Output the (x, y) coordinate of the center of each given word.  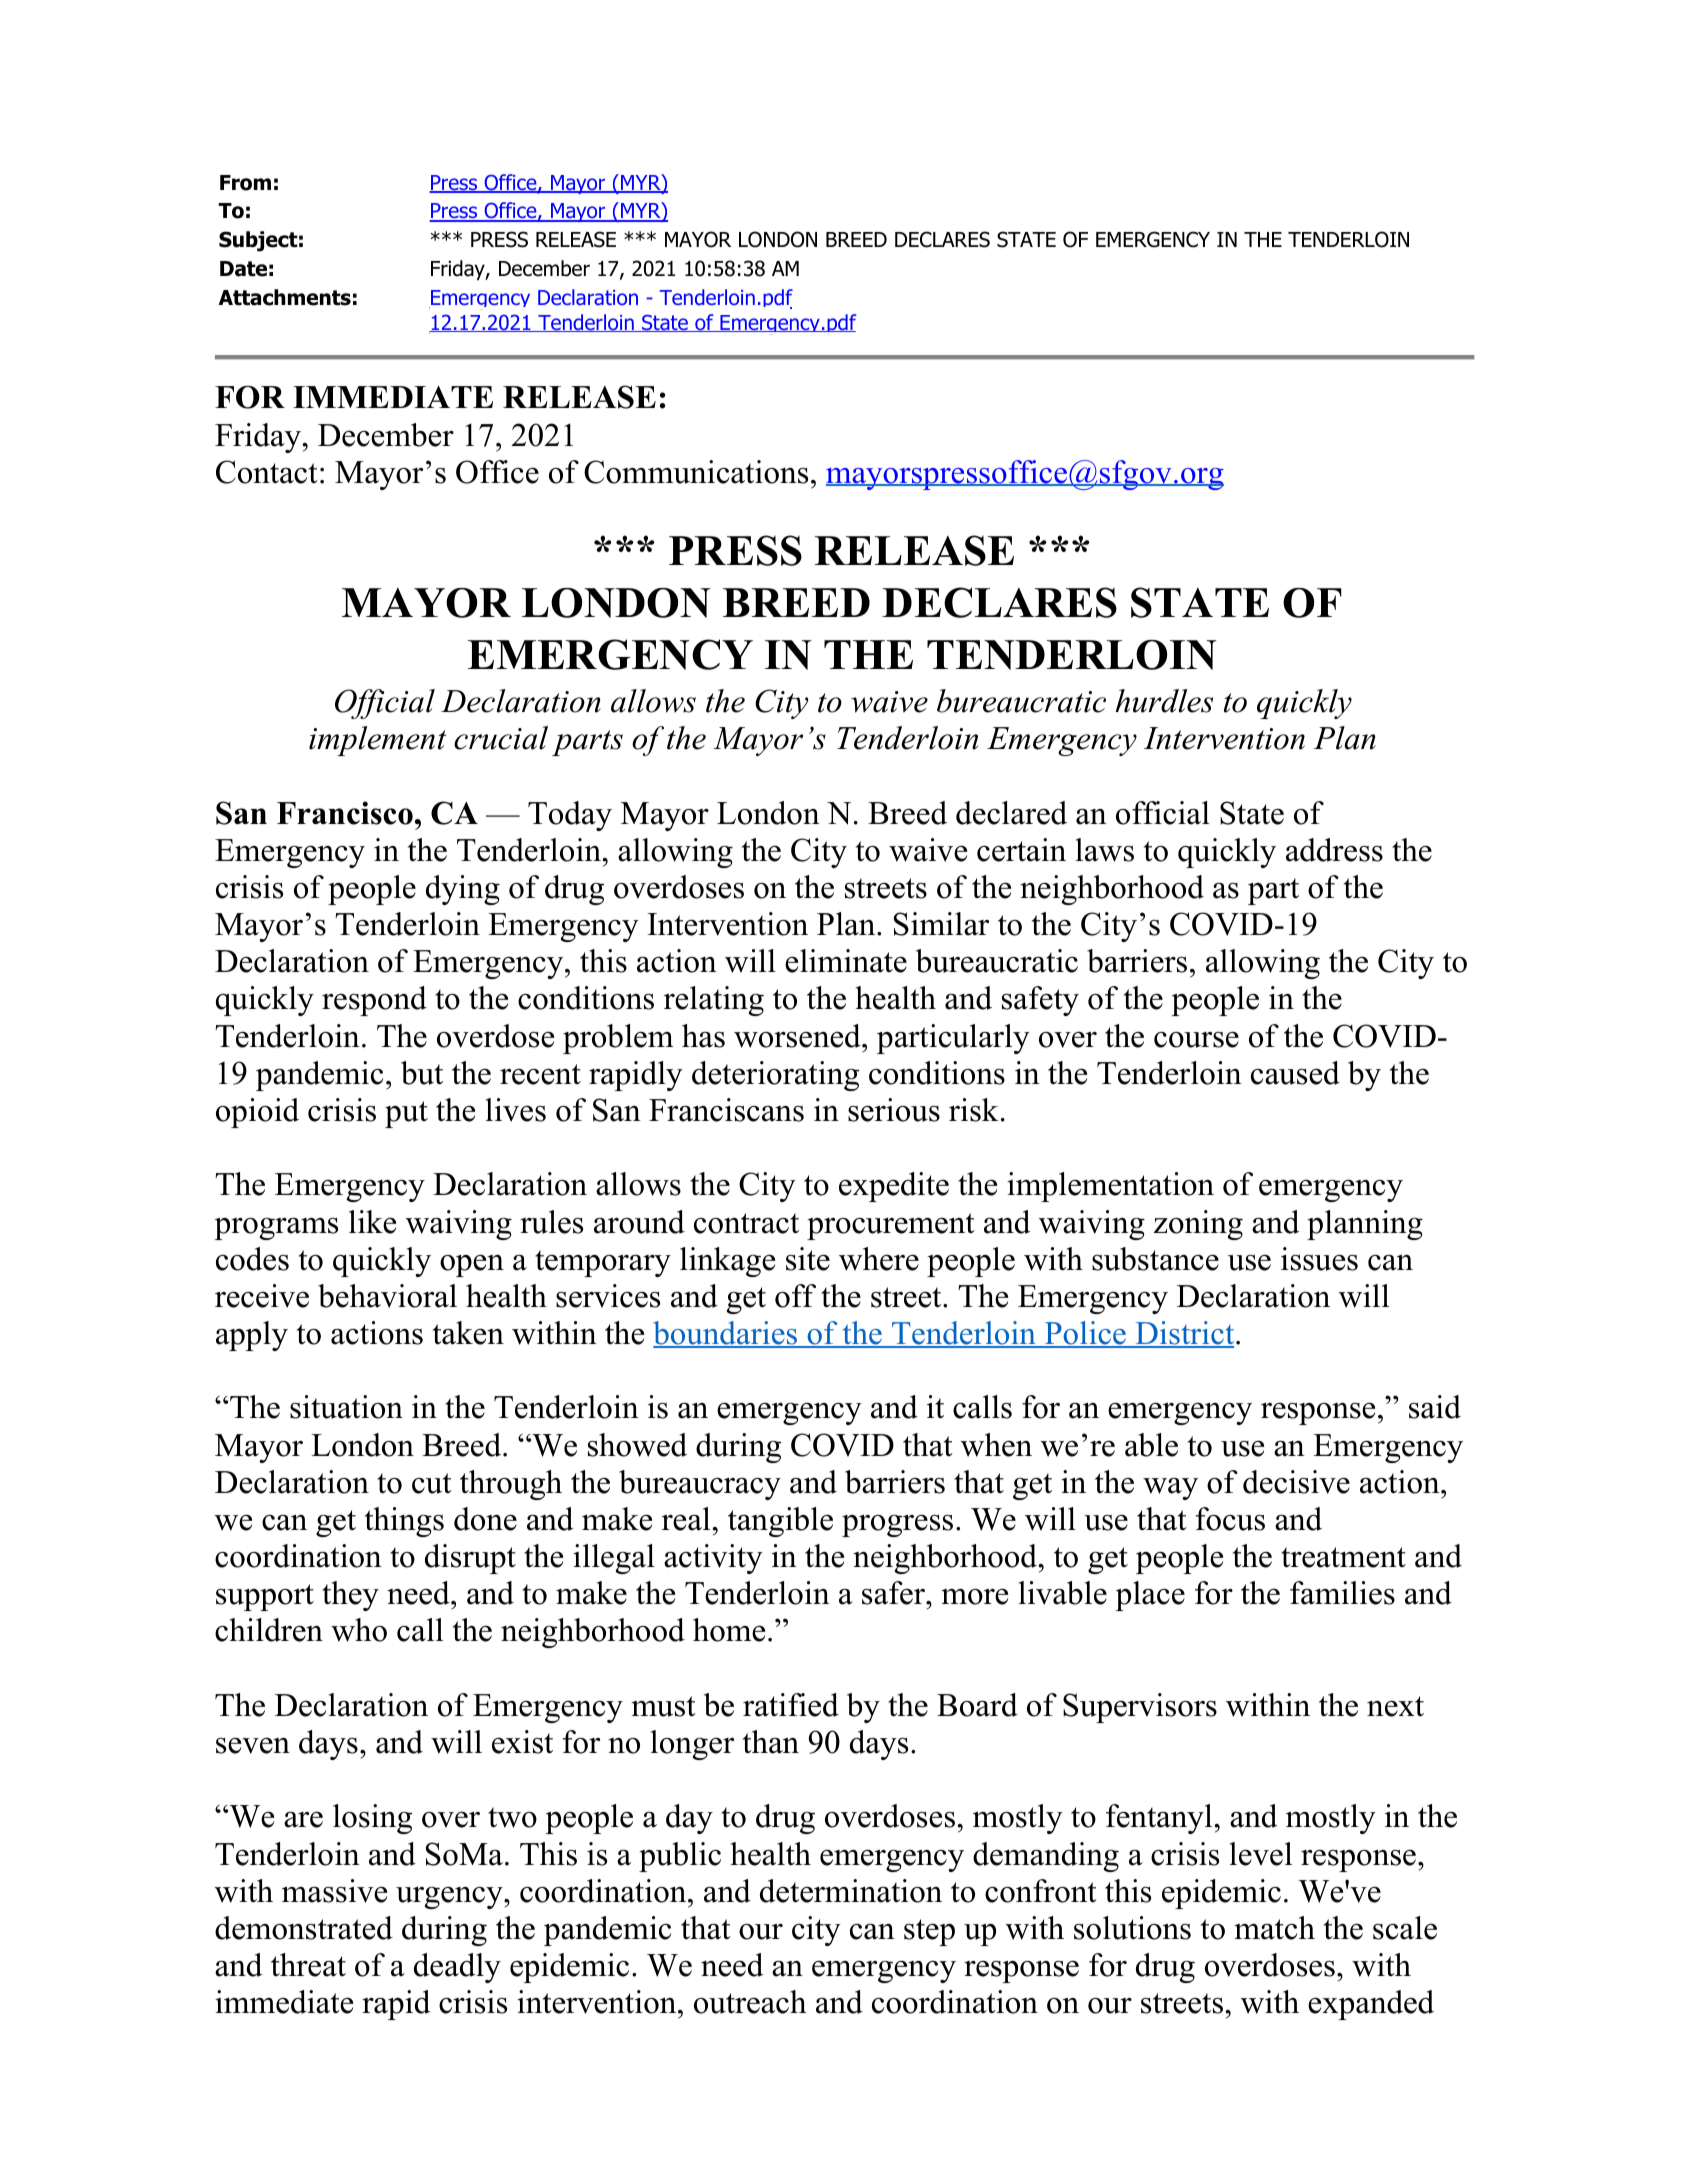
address (1334, 850)
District (1185, 1334)
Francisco (345, 813)
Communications (696, 472)
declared (1011, 813)
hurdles (1164, 701)
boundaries (726, 1334)
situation (346, 1407)
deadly (457, 1968)
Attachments (285, 297)
